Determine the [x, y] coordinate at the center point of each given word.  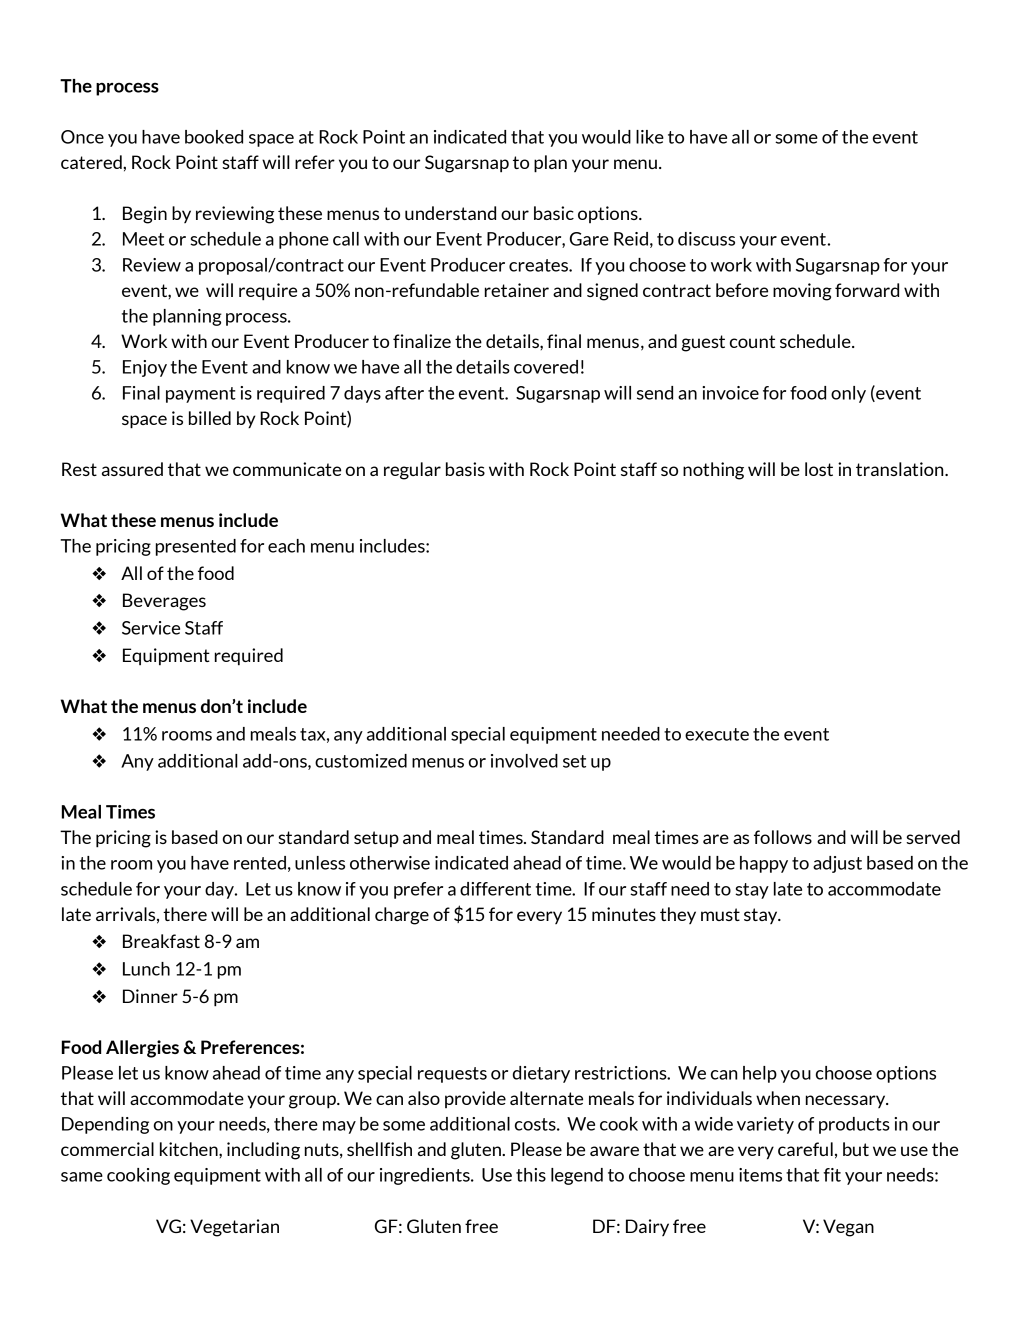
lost [819, 469]
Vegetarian [234, 1228]
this [531, 1175]
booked [214, 137]
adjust [837, 864]
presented [196, 547]
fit [832, 1175]
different [495, 889]
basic [554, 213]
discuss [706, 239]
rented [260, 863]
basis [465, 469]
